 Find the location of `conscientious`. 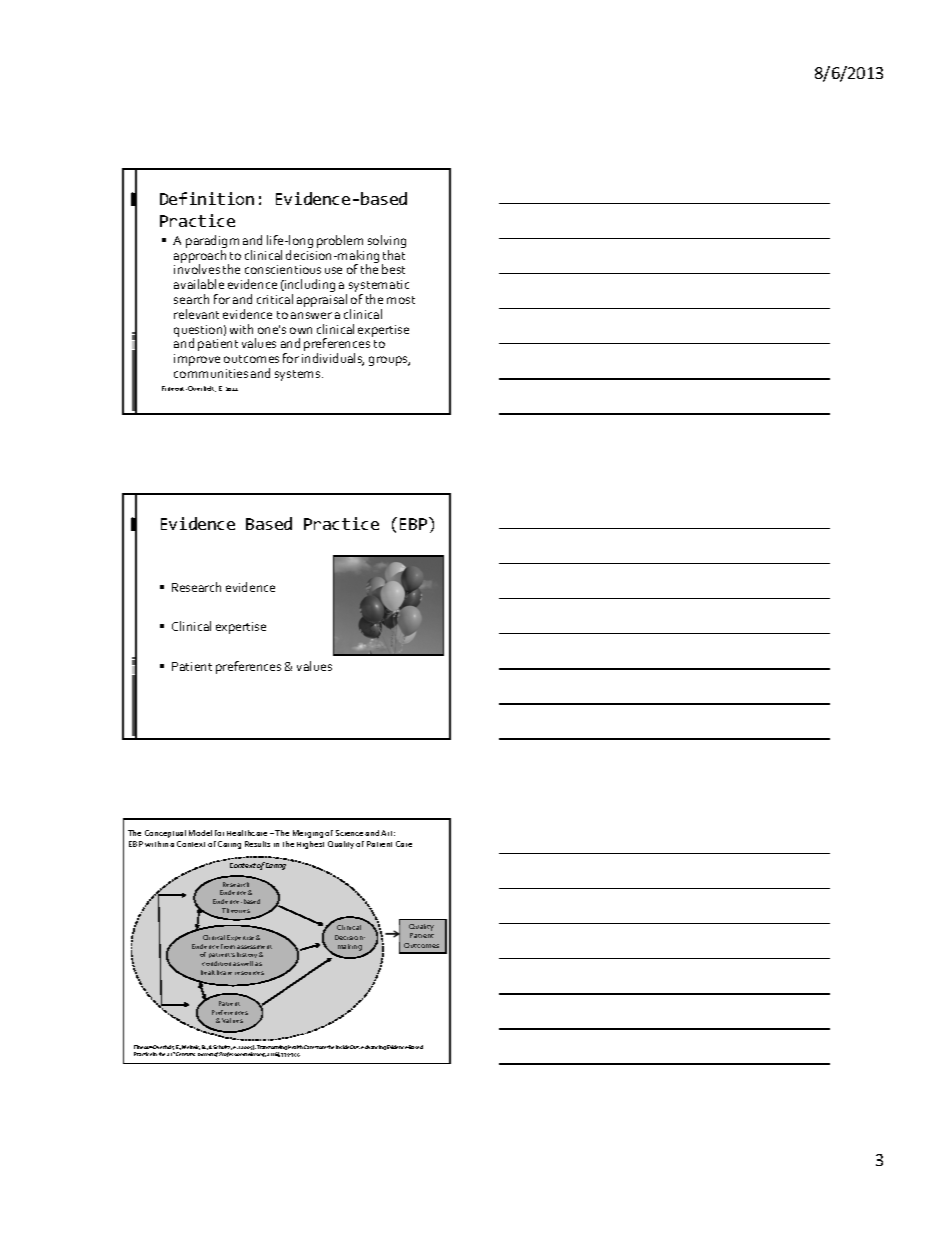

conscientious is located at coordinates (283, 269).
